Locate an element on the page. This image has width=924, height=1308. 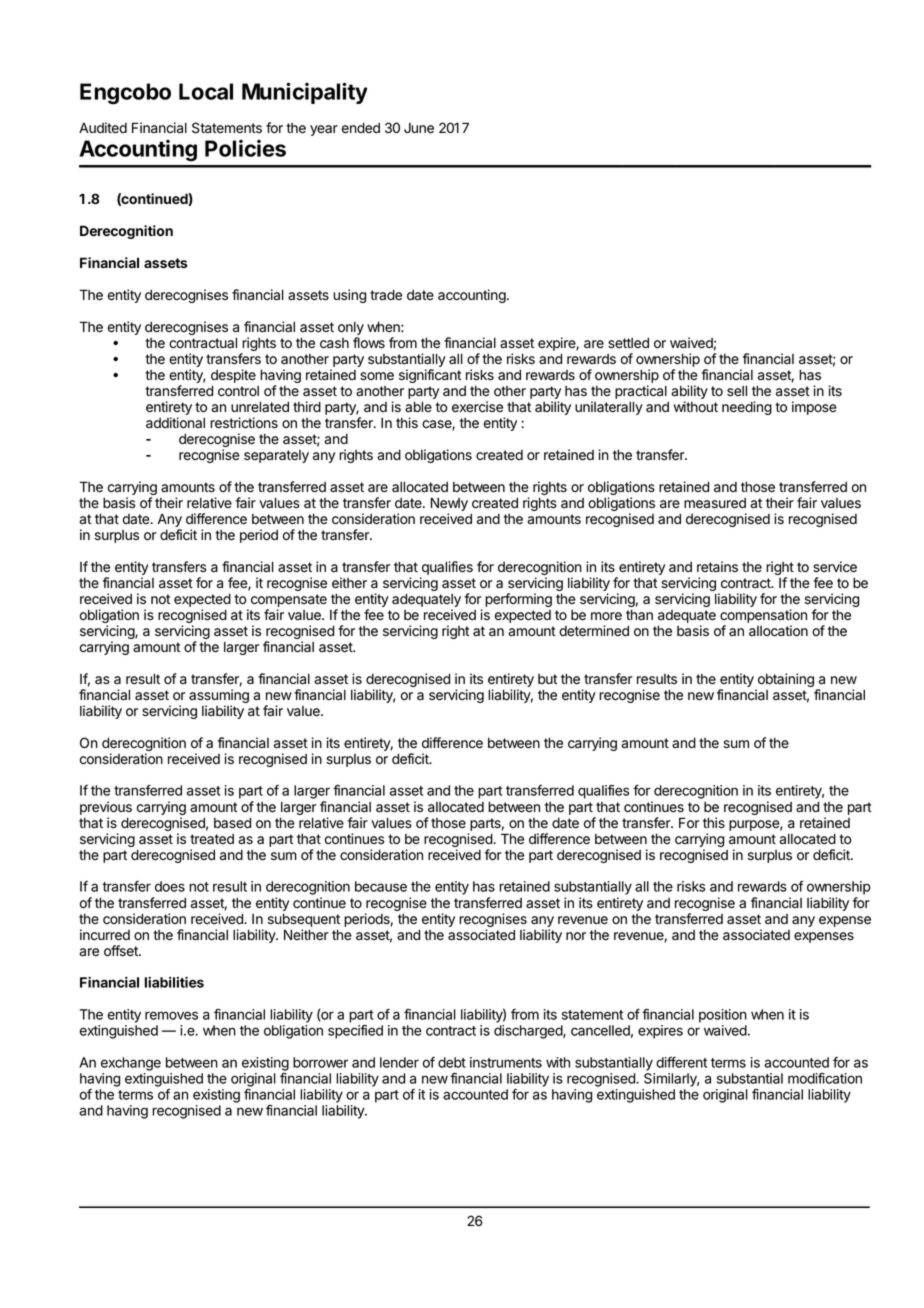
Local is located at coordinates (206, 91).
